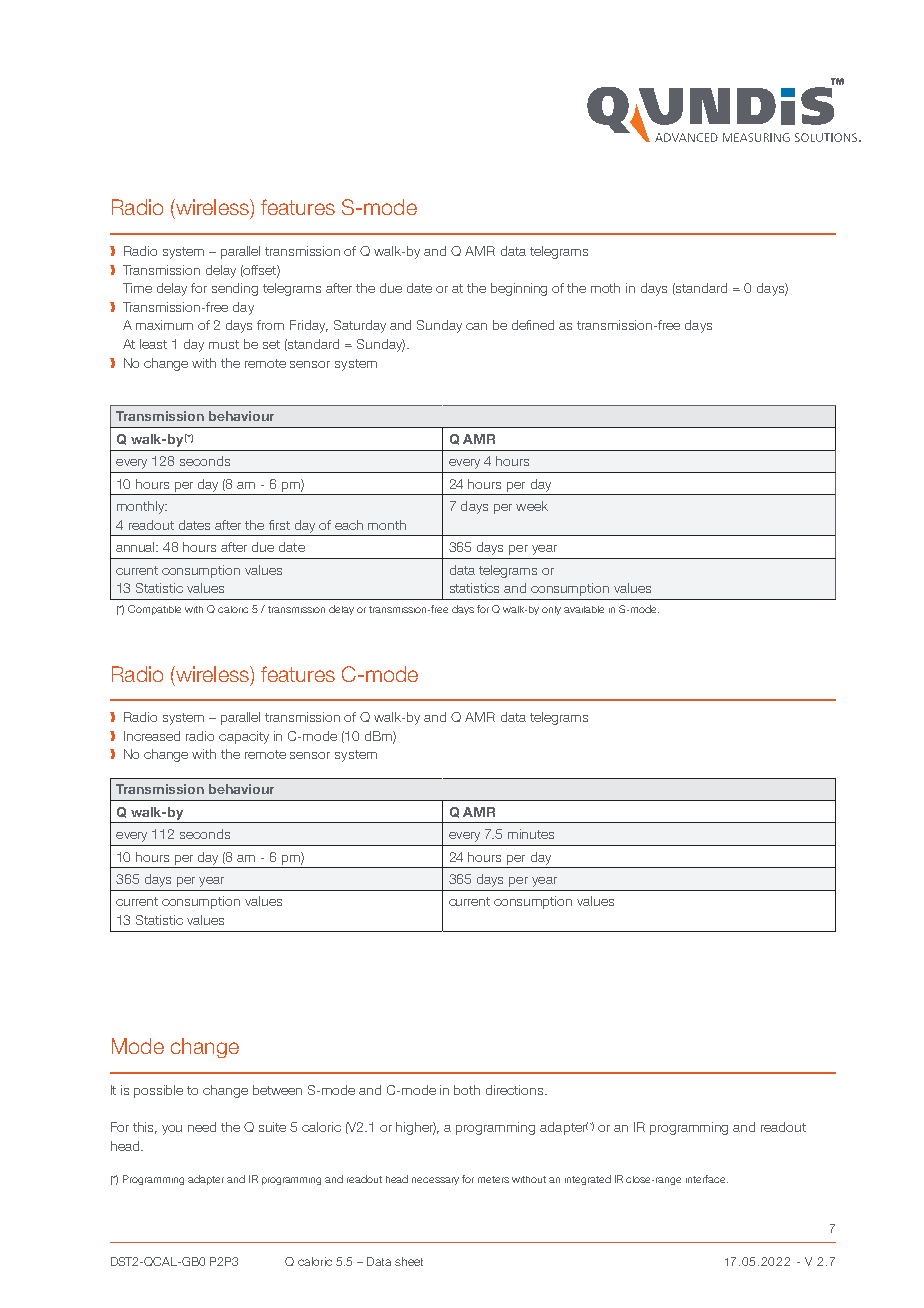 This image has height=1308, width=924. Describe the element at coordinates (531, 834) in the image. I see `minutes` at that location.
